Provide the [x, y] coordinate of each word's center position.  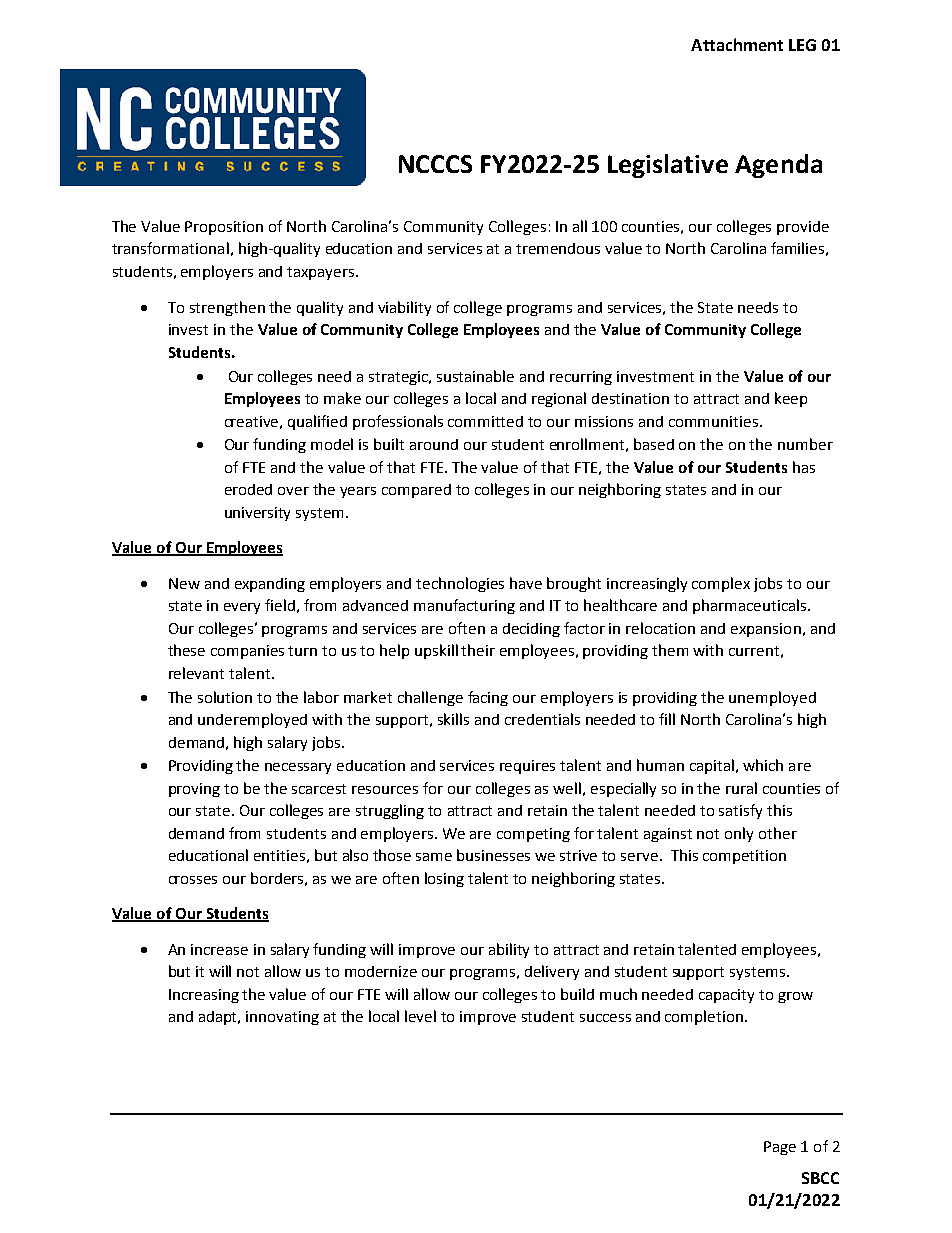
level [420, 1016]
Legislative [668, 166]
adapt [219, 1018]
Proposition [224, 228]
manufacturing [464, 606]
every [242, 608]
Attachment [737, 44]
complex [721, 584]
